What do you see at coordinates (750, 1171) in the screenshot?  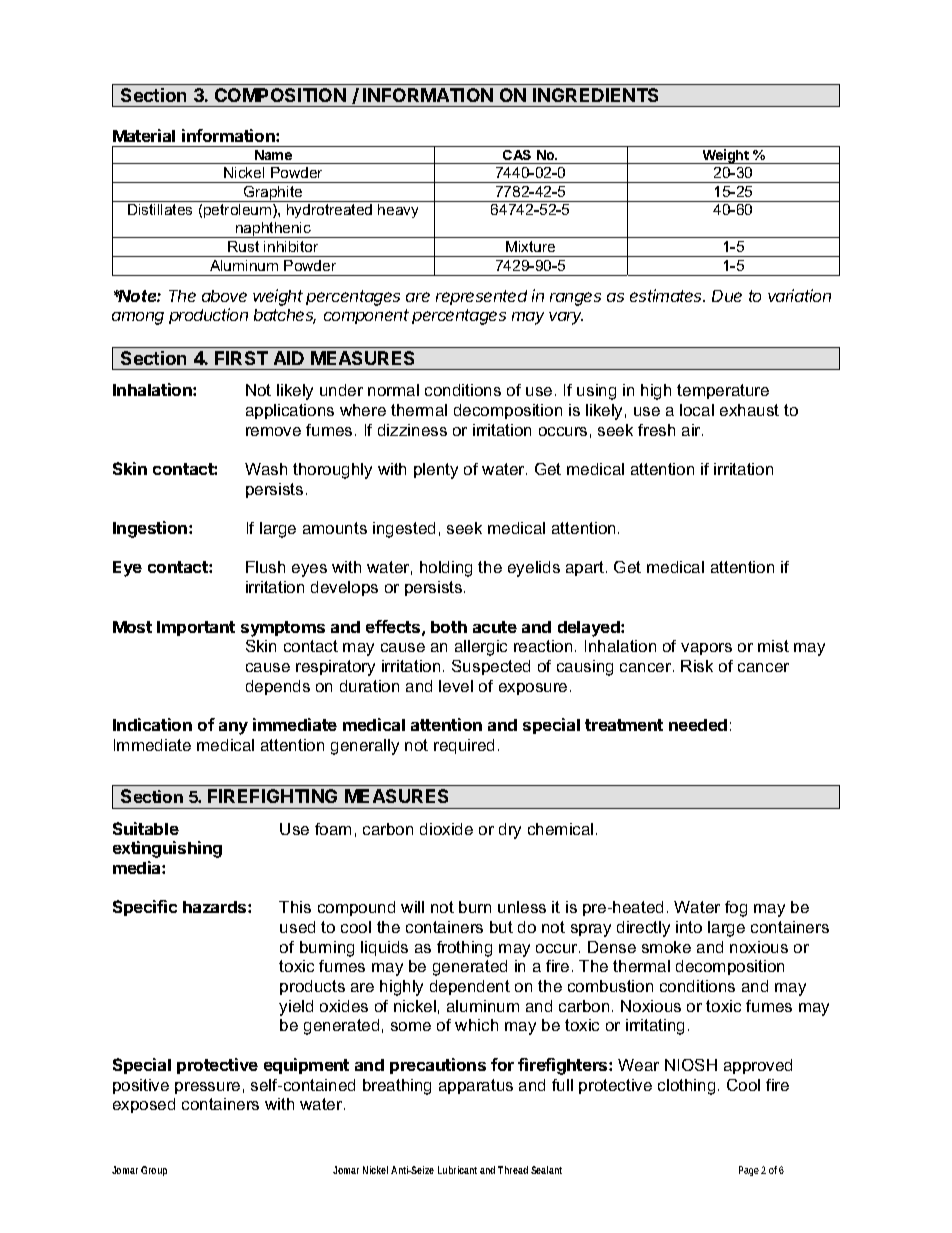 I see `Page` at bounding box center [750, 1171].
